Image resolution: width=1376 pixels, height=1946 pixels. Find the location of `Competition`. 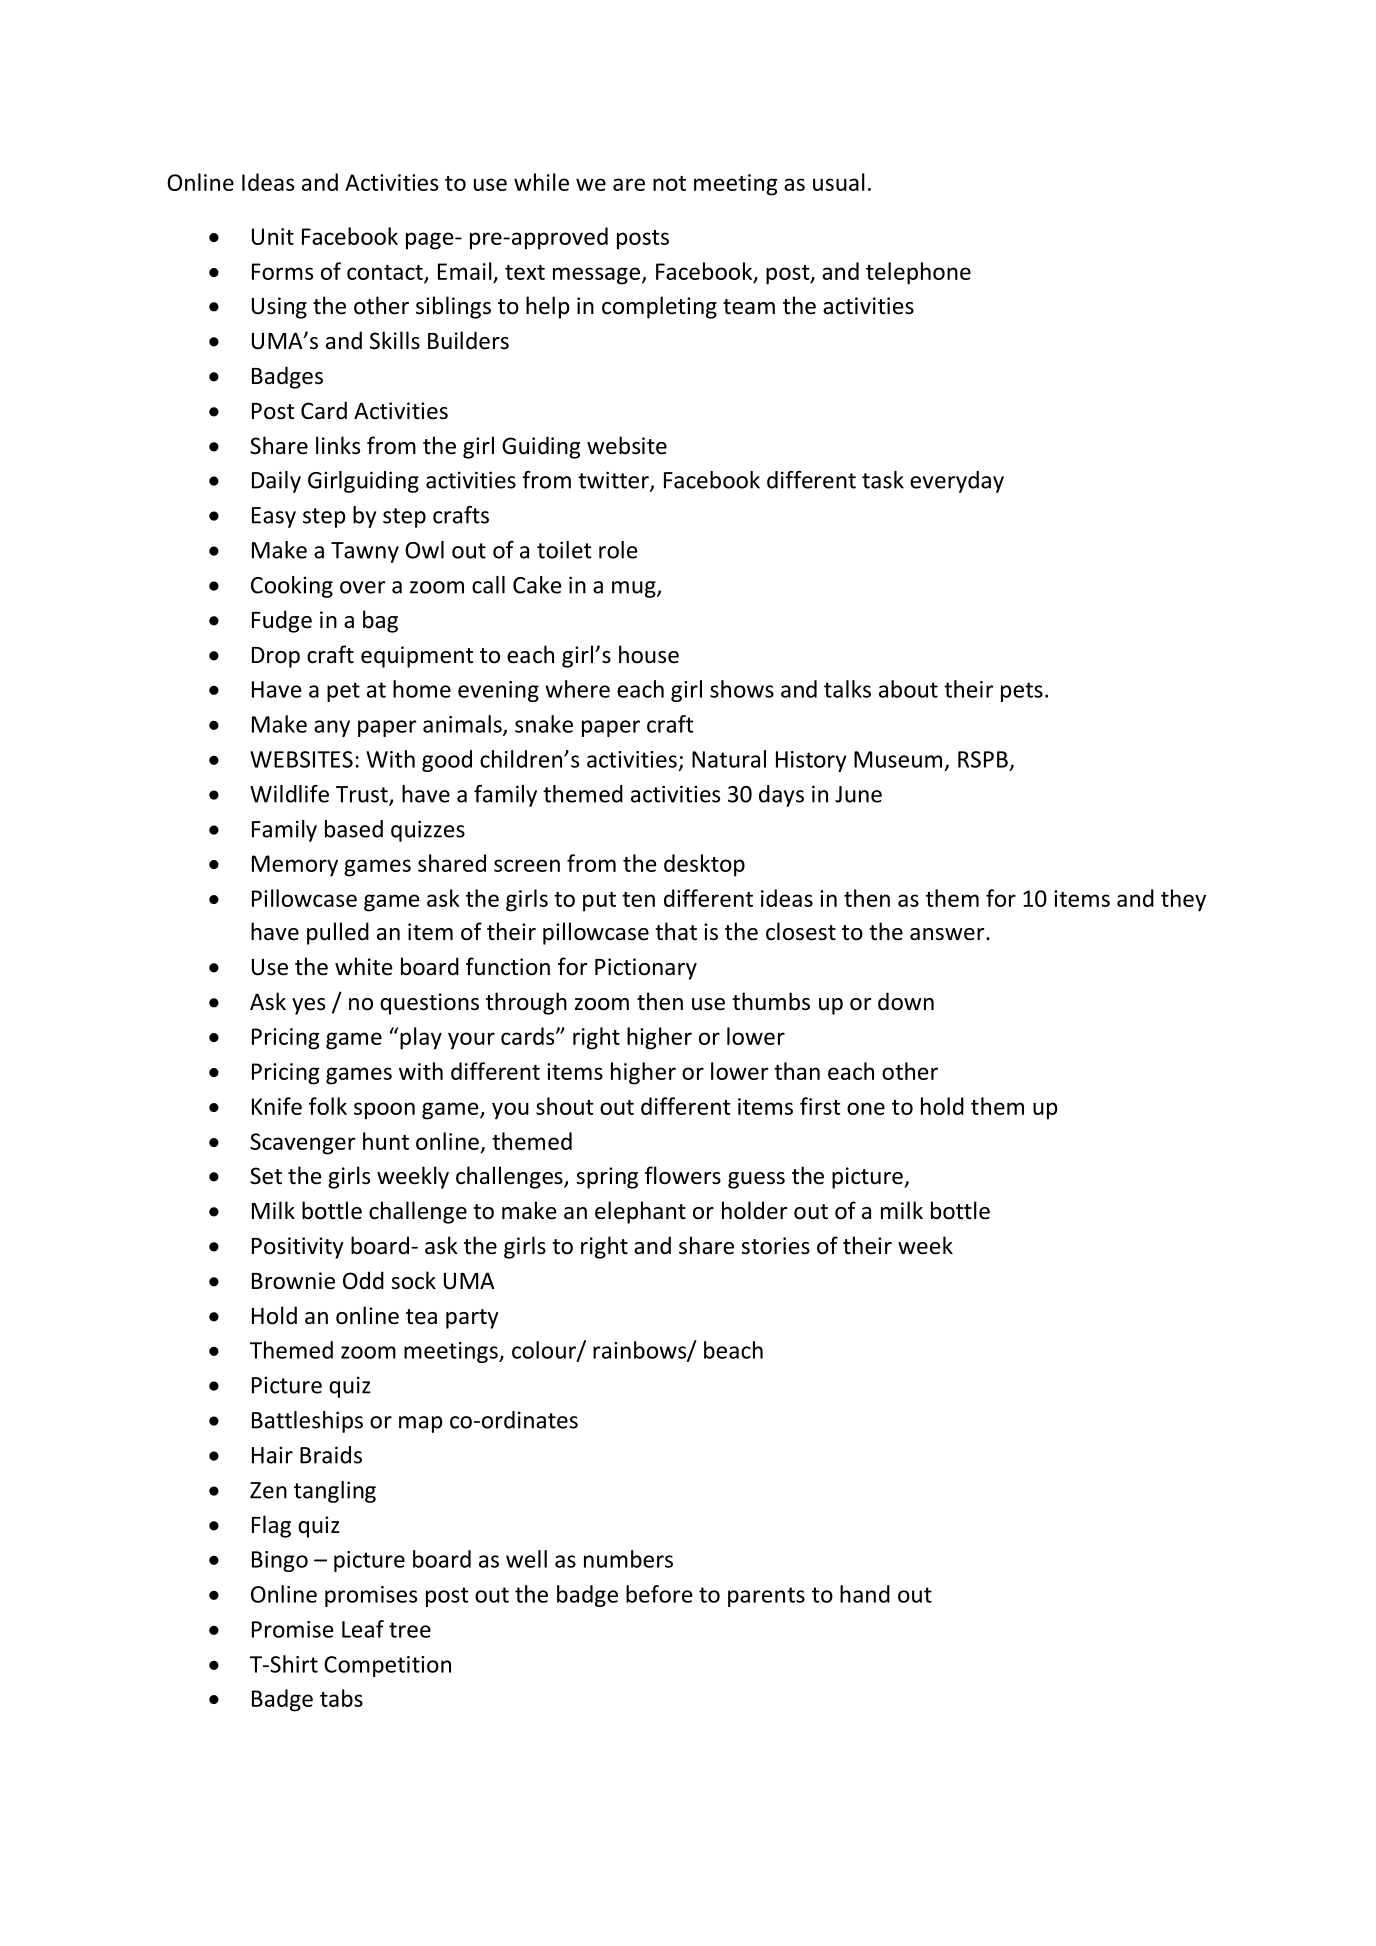

Competition is located at coordinates (387, 1666).
